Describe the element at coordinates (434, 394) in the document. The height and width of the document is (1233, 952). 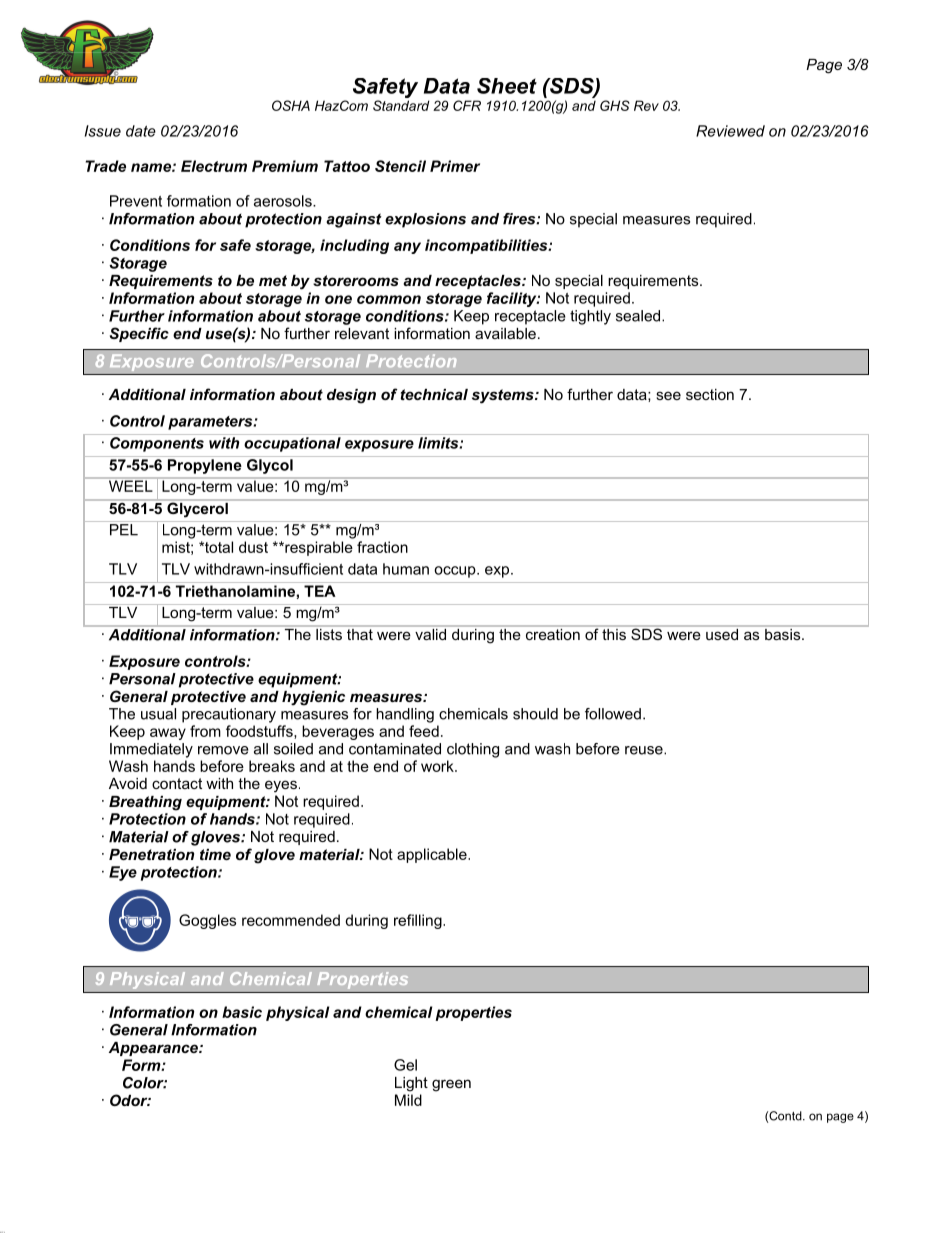
I see `technical` at that location.
